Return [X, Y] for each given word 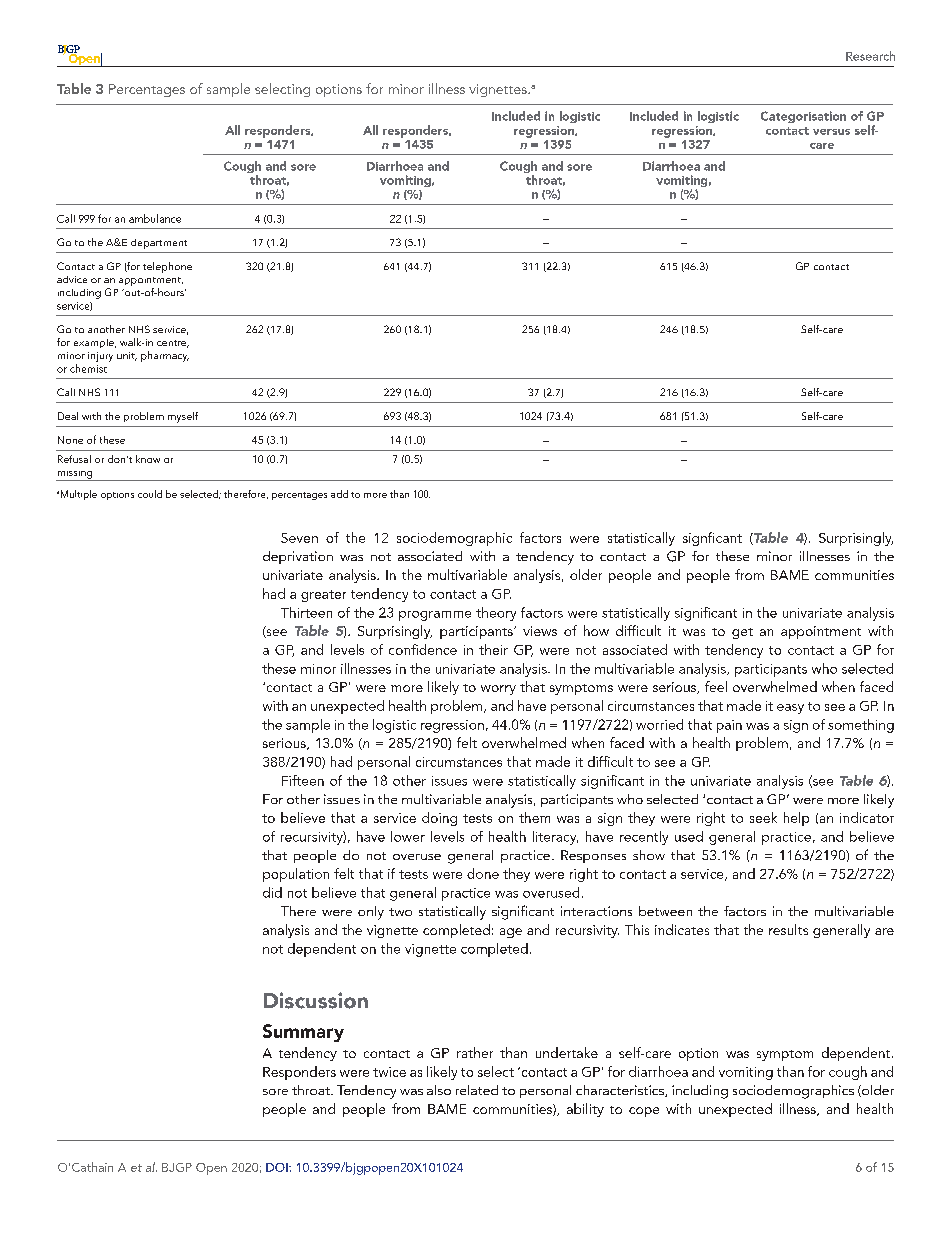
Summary [303, 1033]
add [339, 494]
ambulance [155, 218]
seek [763, 817]
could [150, 494]
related [477, 1090]
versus [831, 132]
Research [870, 56]
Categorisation [803, 117]
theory [496, 614]
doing [439, 819]
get [742, 633]
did [272, 892]
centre [173, 344]
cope [644, 1112]
